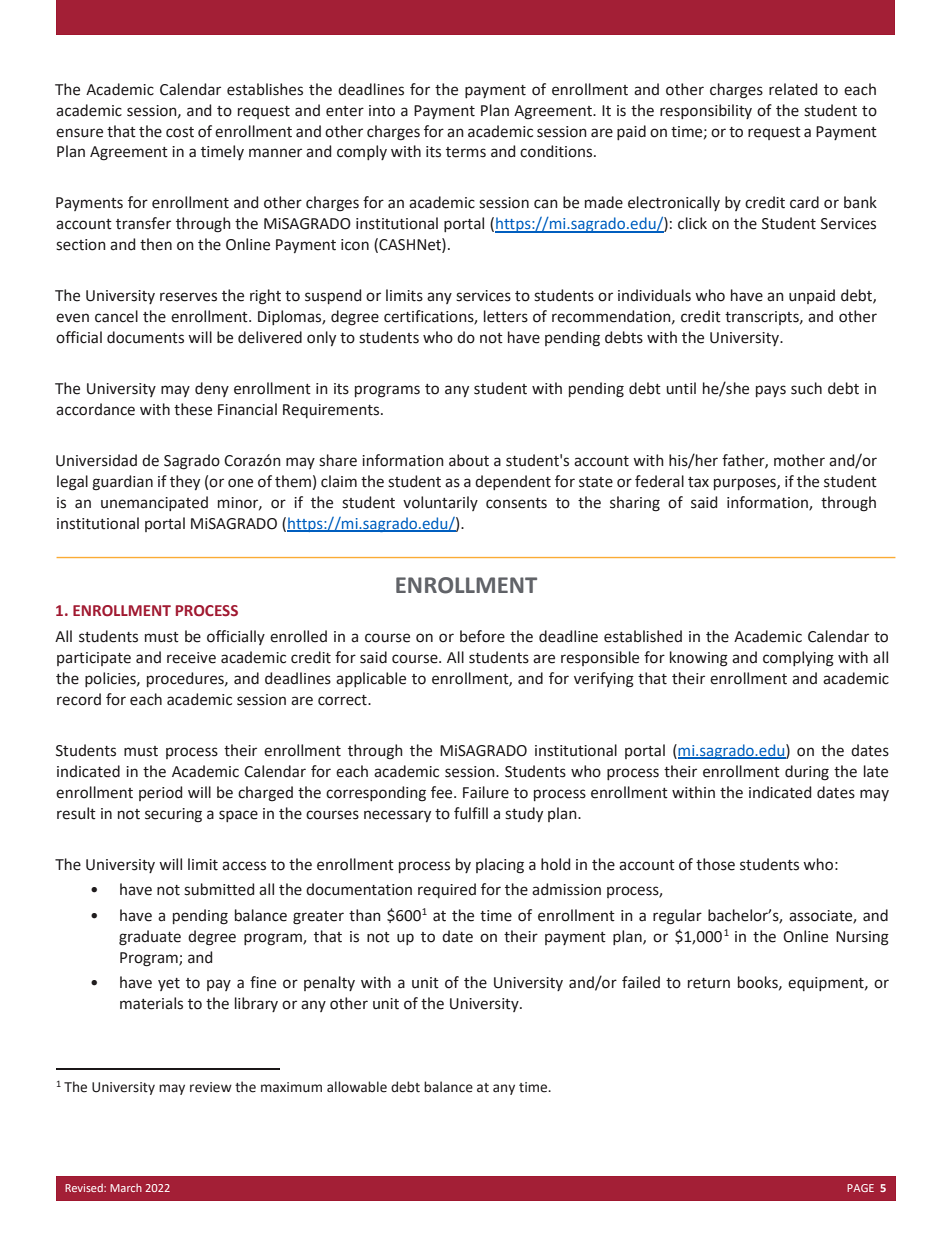 Image resolution: width=952 pixels, height=1233 pixels. Describe the element at coordinates (219, 889) in the screenshot. I see `submitted` at that location.
